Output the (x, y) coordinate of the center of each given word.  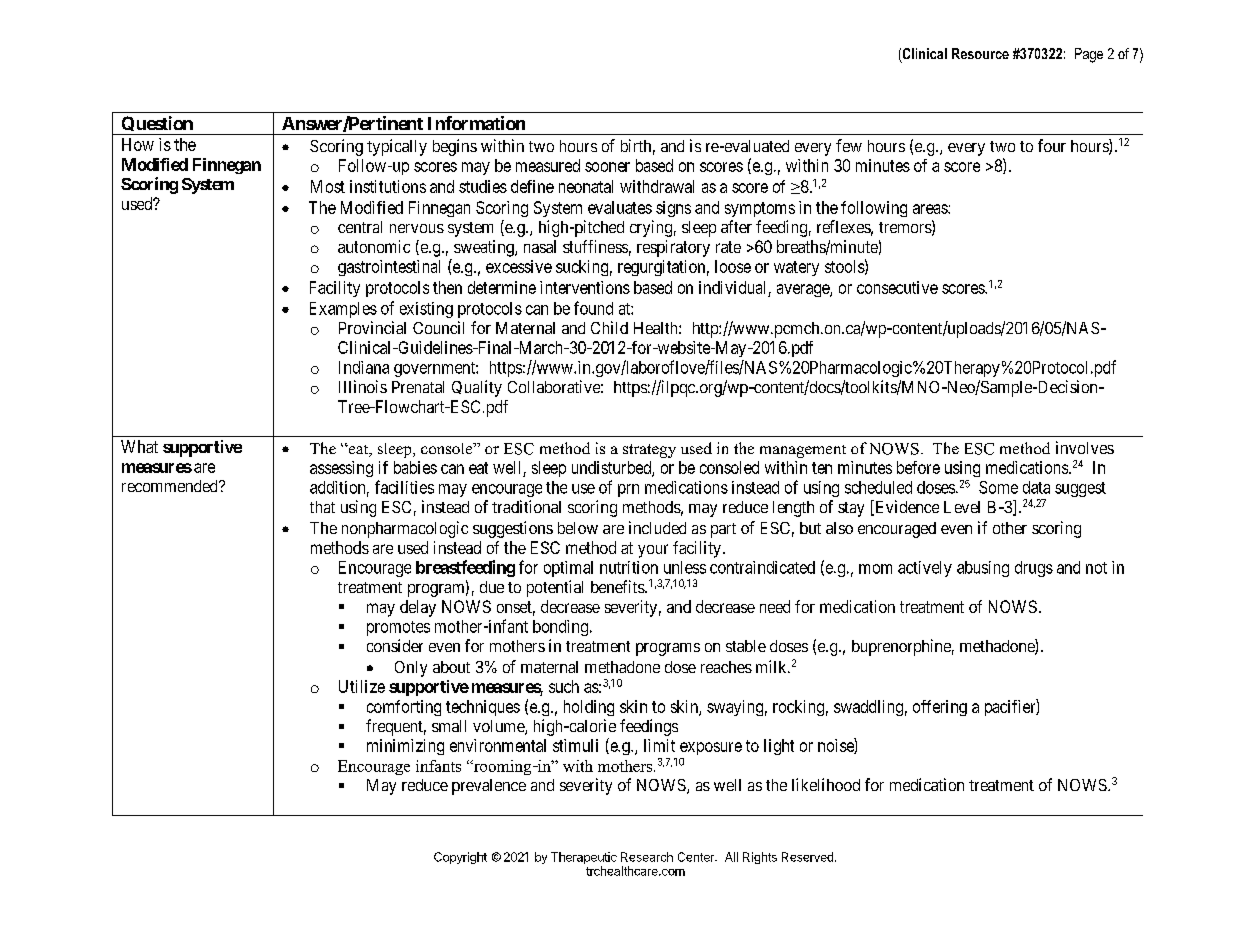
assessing (341, 469)
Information (476, 123)
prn (628, 490)
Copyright (460, 858)
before (918, 467)
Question (157, 125)
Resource (980, 53)
